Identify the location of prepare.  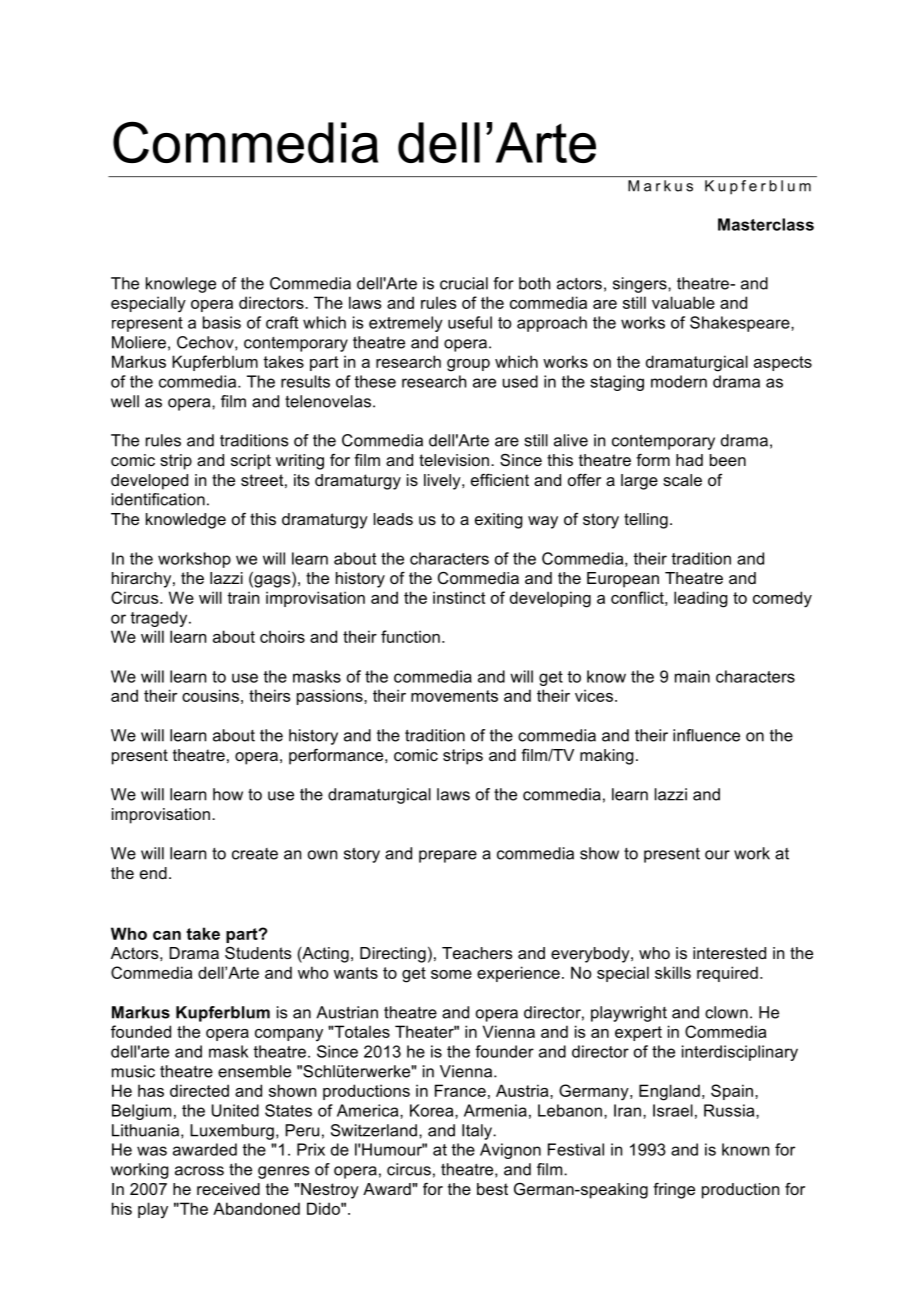
(448, 856).
